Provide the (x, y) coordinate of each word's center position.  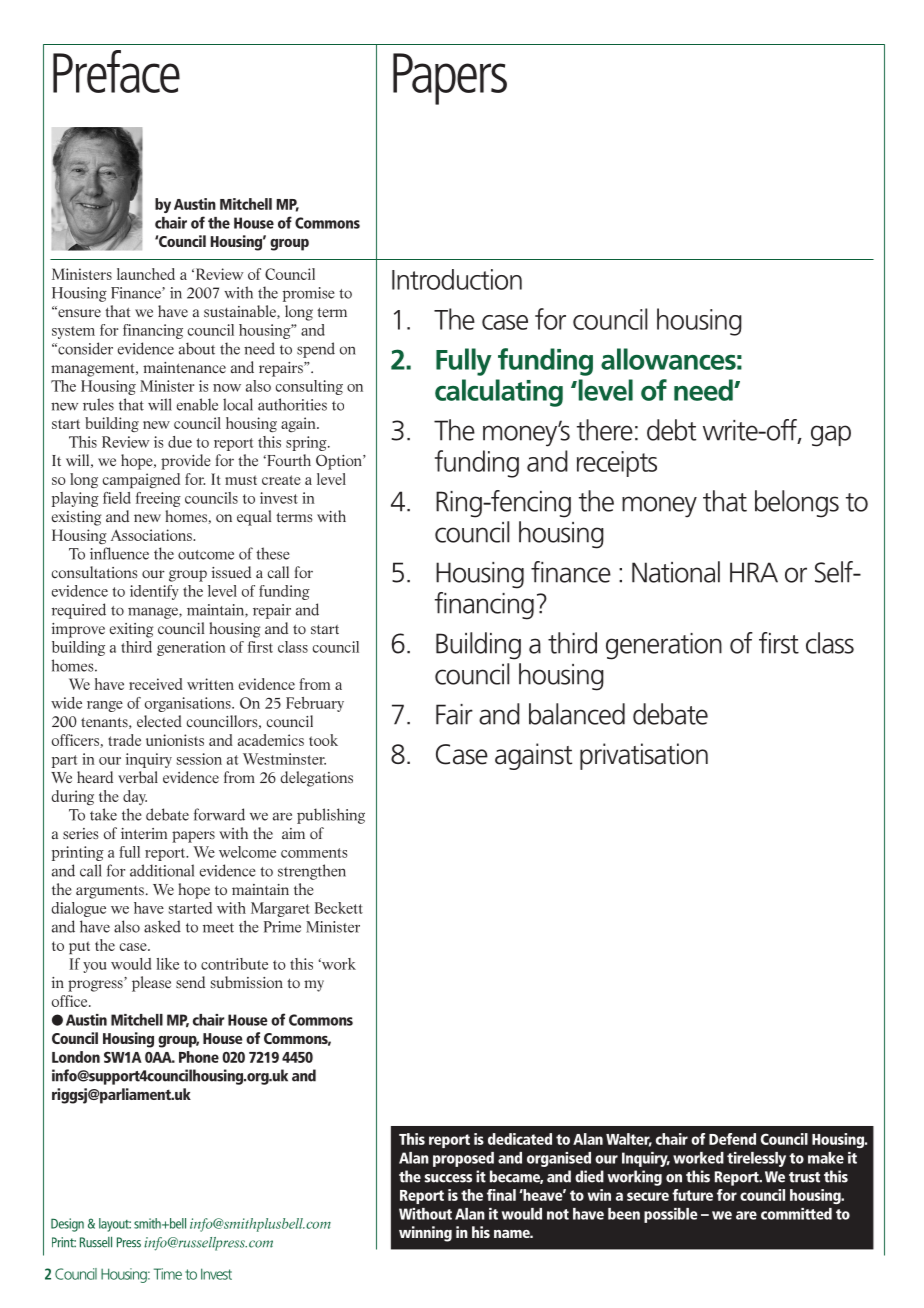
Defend (732, 1139)
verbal (138, 777)
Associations (152, 535)
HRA (754, 572)
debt (671, 430)
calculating (499, 393)
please (151, 984)
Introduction (457, 279)
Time (168, 1274)
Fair (454, 714)
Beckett (339, 908)
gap (831, 436)
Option (340, 462)
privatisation (644, 756)
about (197, 348)
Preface (116, 71)
